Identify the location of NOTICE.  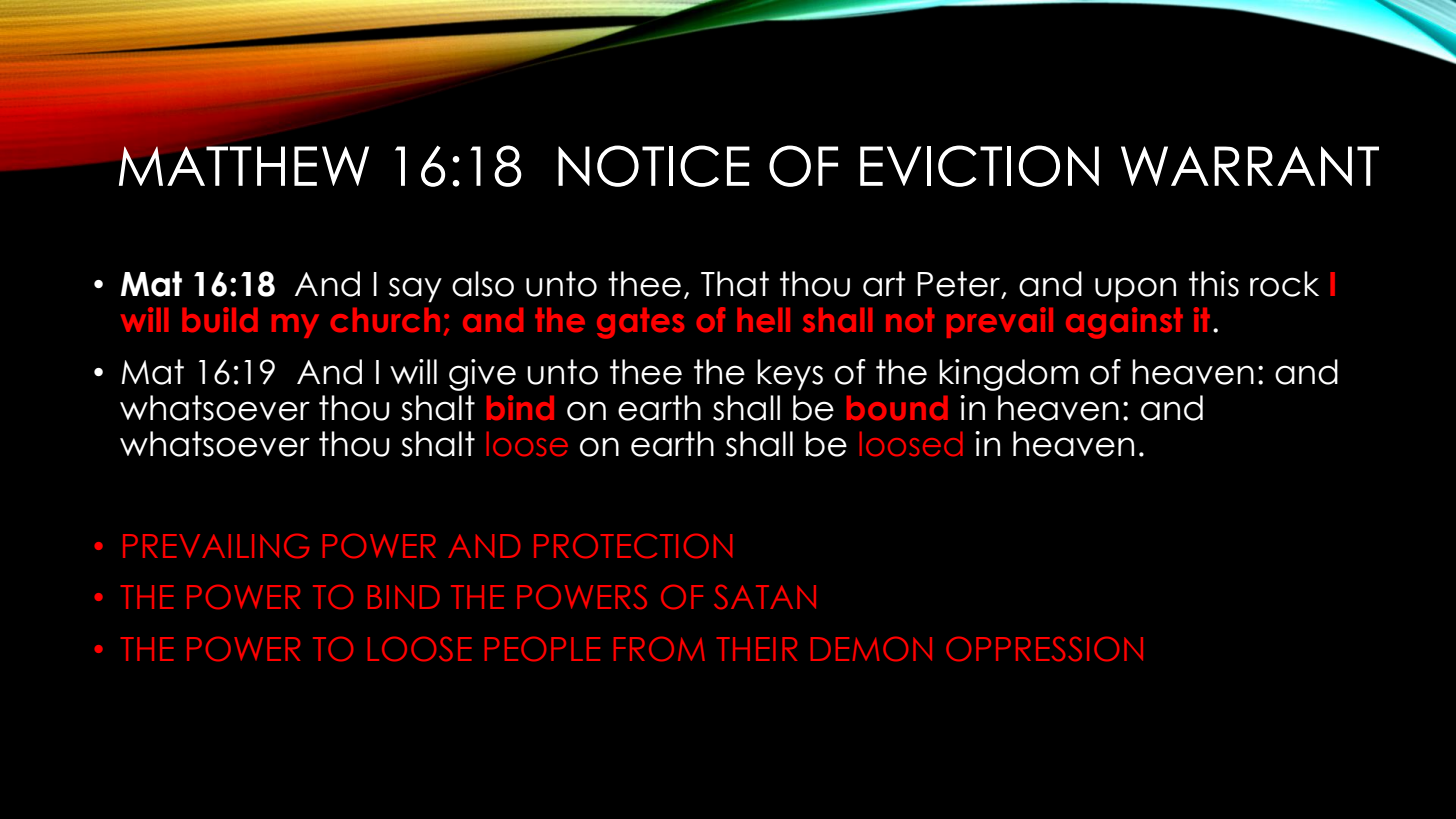
(654, 166).
